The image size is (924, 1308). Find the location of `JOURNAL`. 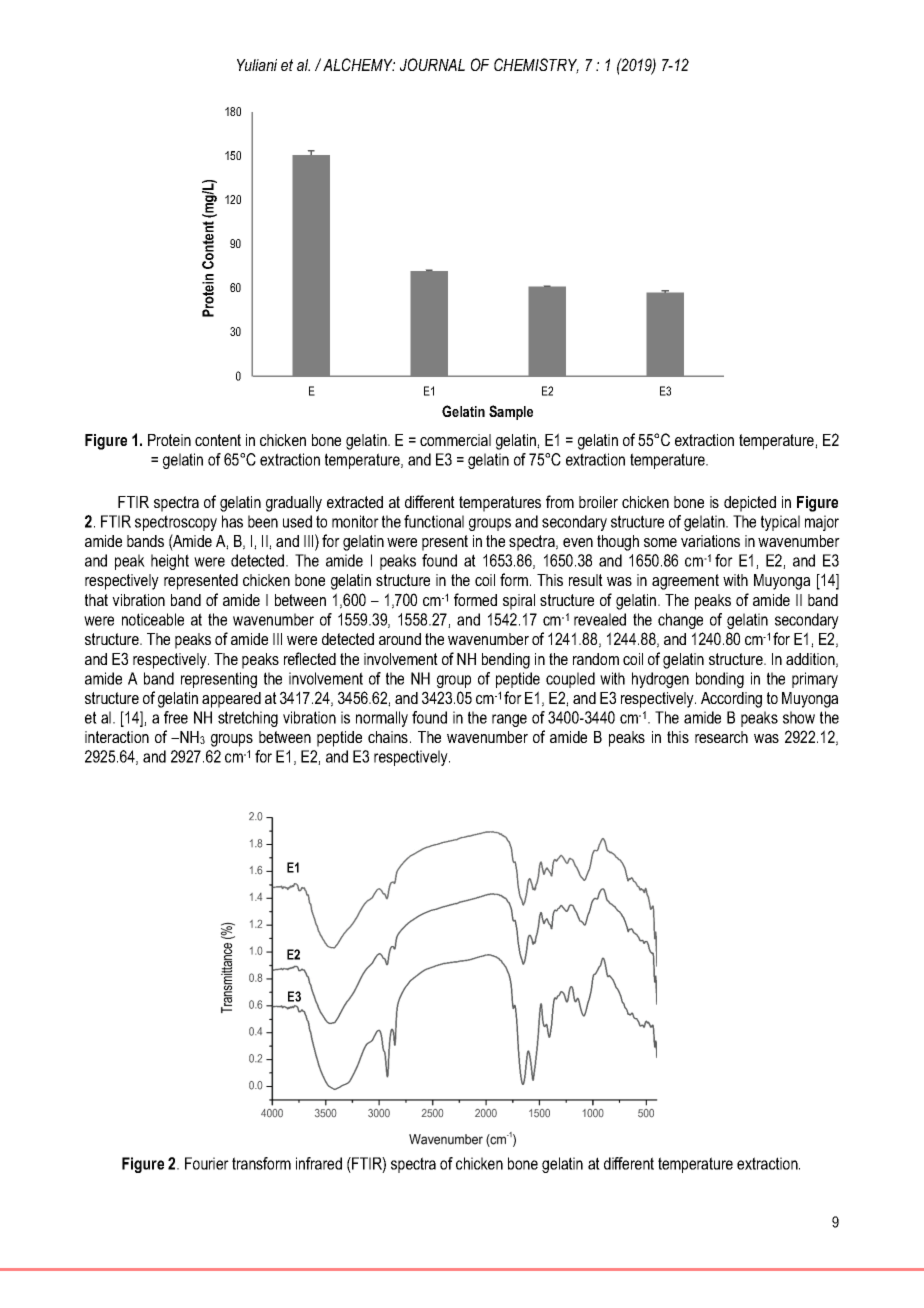

JOURNAL is located at coordinates (432, 64).
